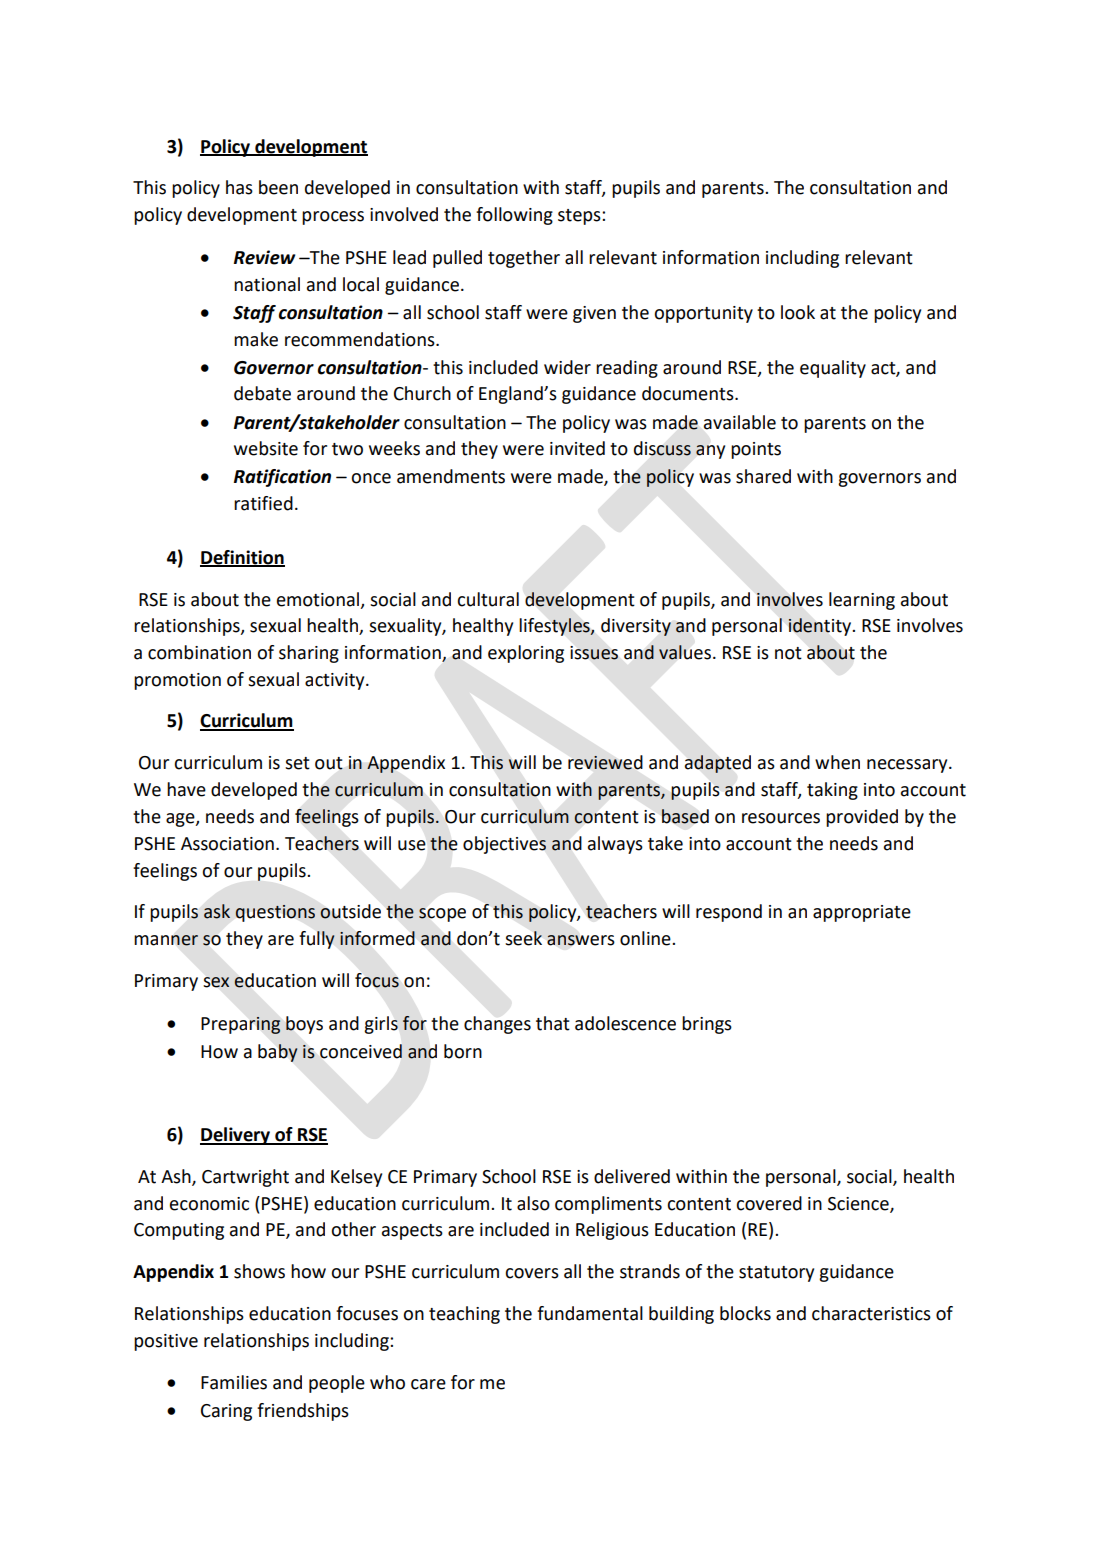 The height and width of the screenshot is (1560, 1103). Describe the element at coordinates (263, 503) in the screenshot. I see `ratified` at that location.
